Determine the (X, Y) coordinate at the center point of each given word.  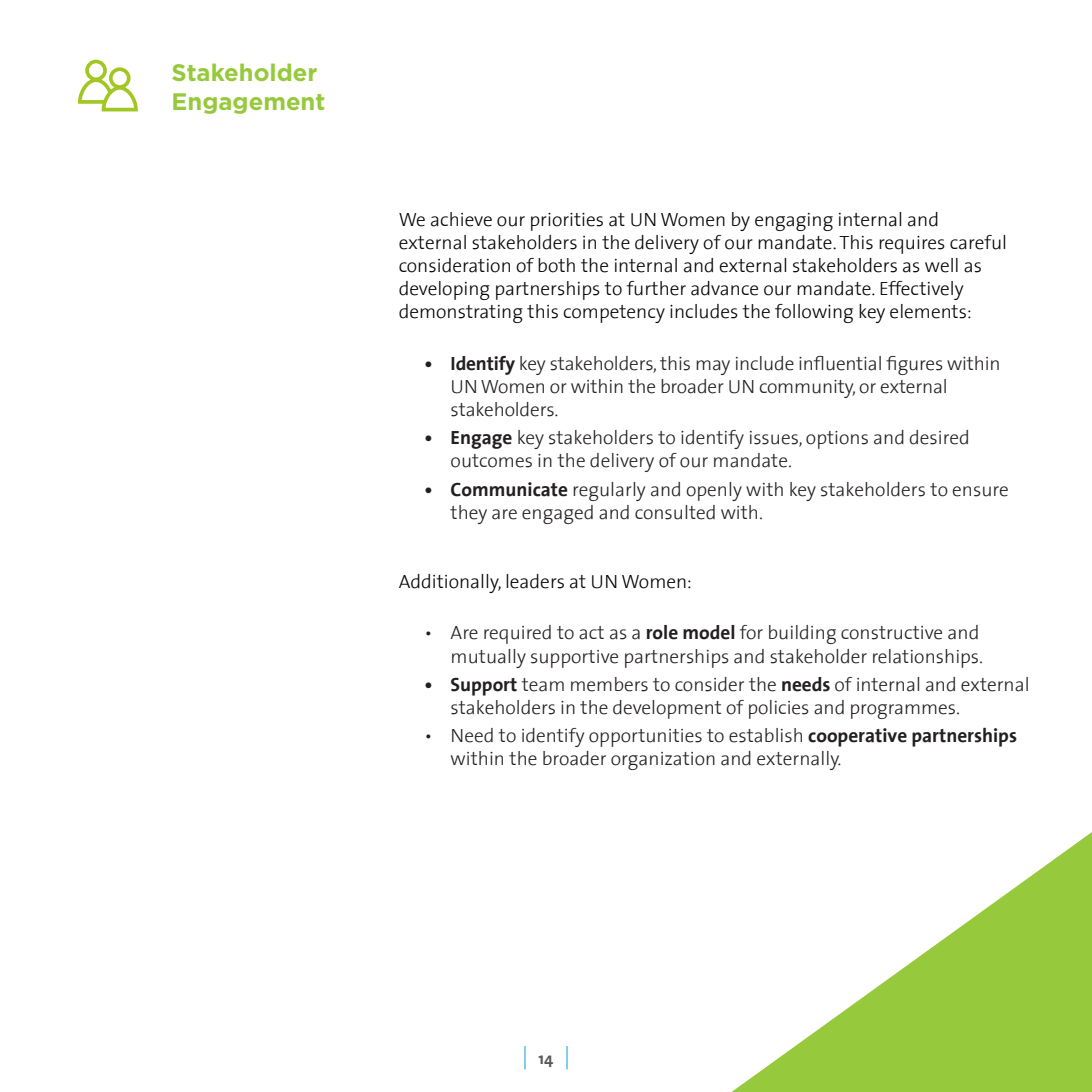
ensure (980, 491)
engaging (794, 222)
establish (765, 735)
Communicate (509, 489)
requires (912, 245)
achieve (461, 219)
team (542, 685)
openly (714, 491)
